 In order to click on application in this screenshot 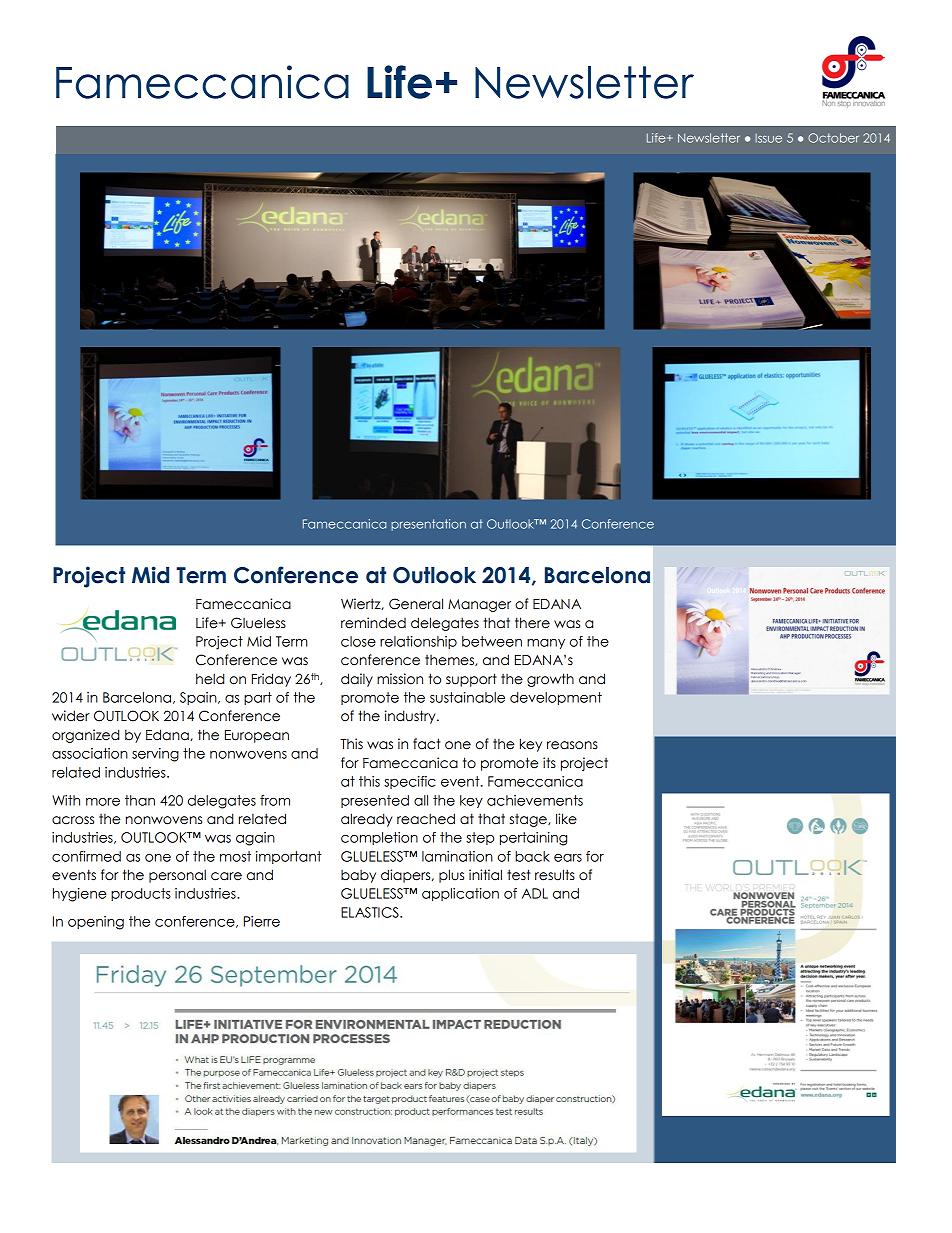, I will do `click(460, 894)`.
